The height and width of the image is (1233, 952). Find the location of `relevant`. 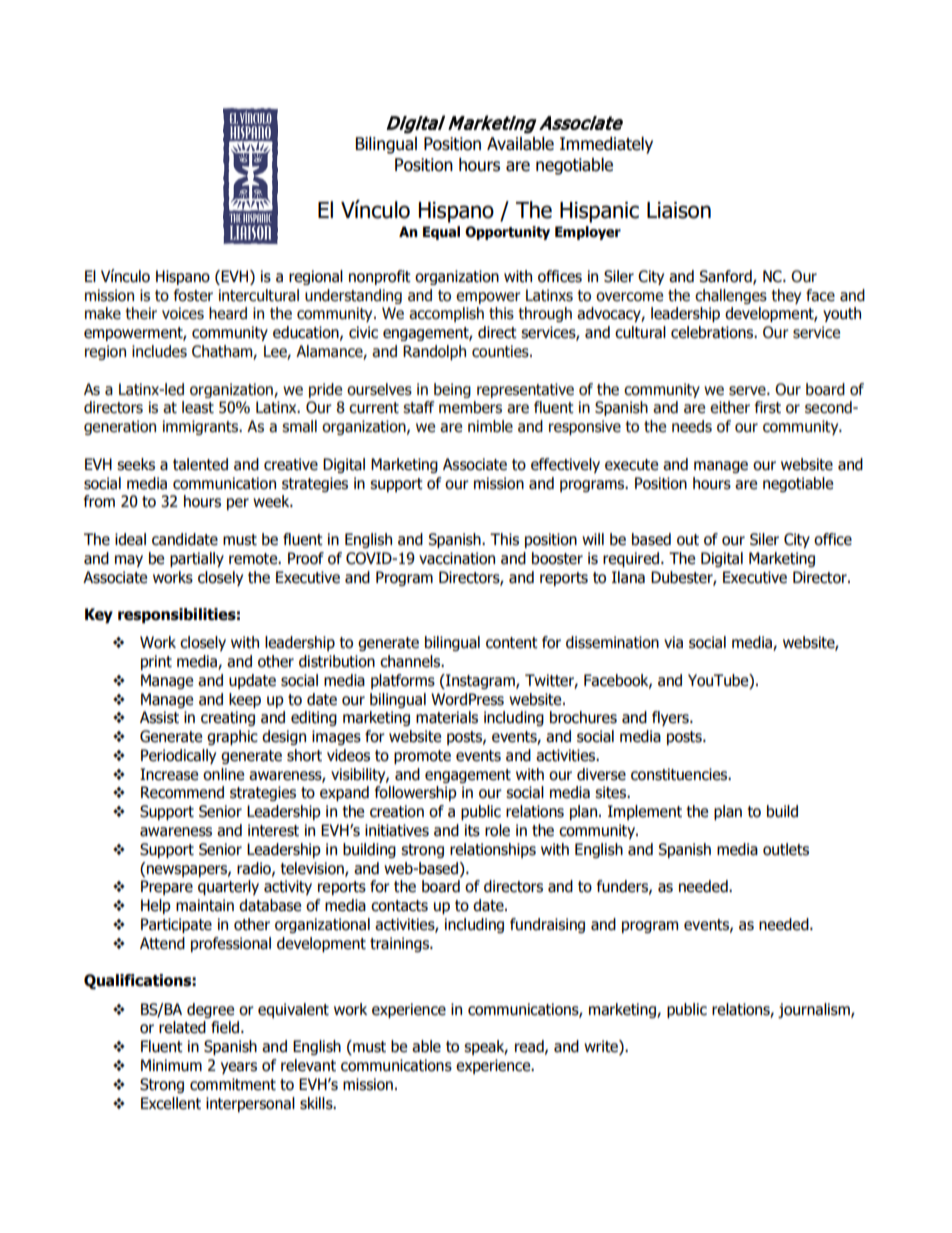

relevant is located at coordinates (308, 1065).
